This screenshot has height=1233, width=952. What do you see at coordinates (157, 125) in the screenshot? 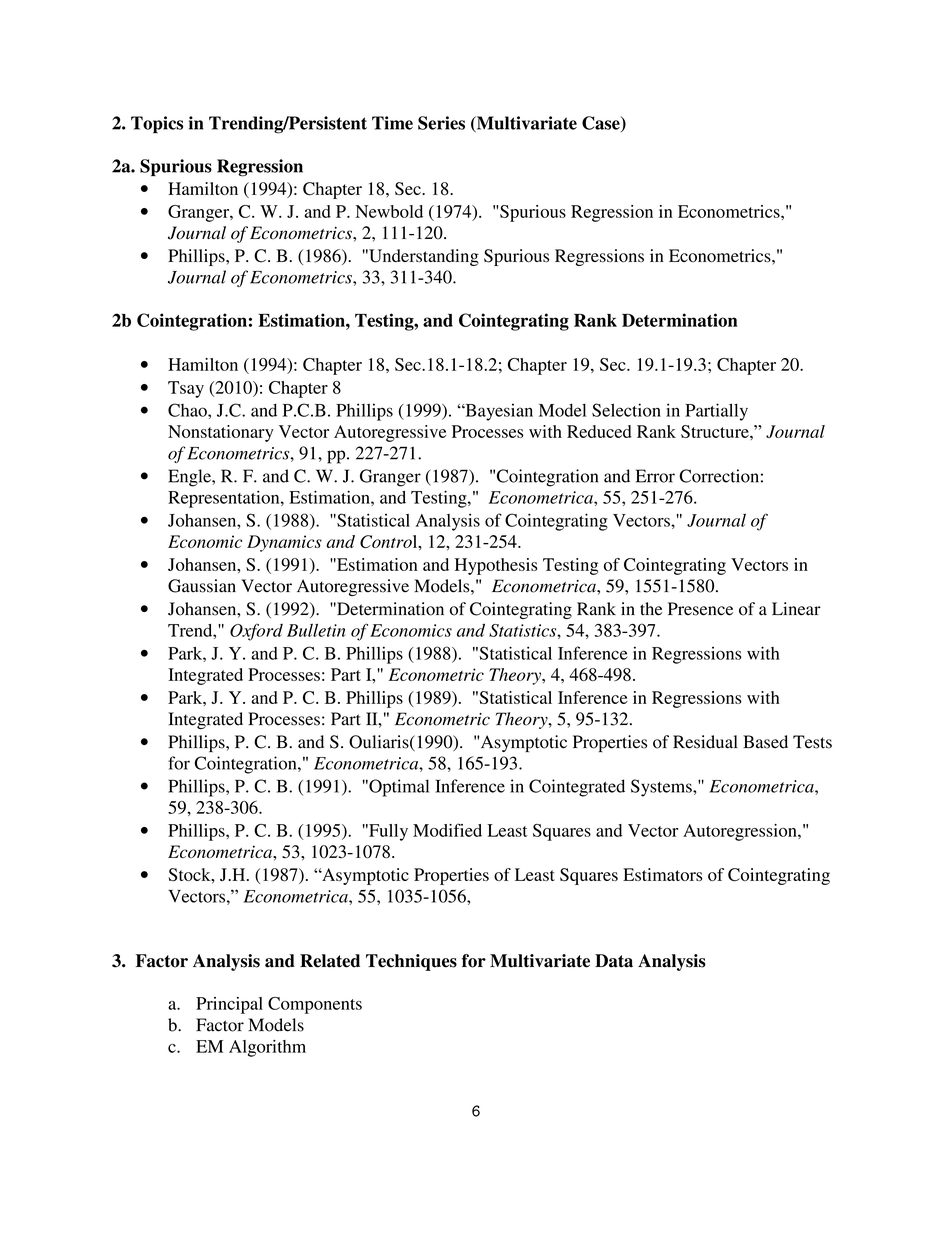
I see `Topics` at bounding box center [157, 125].
